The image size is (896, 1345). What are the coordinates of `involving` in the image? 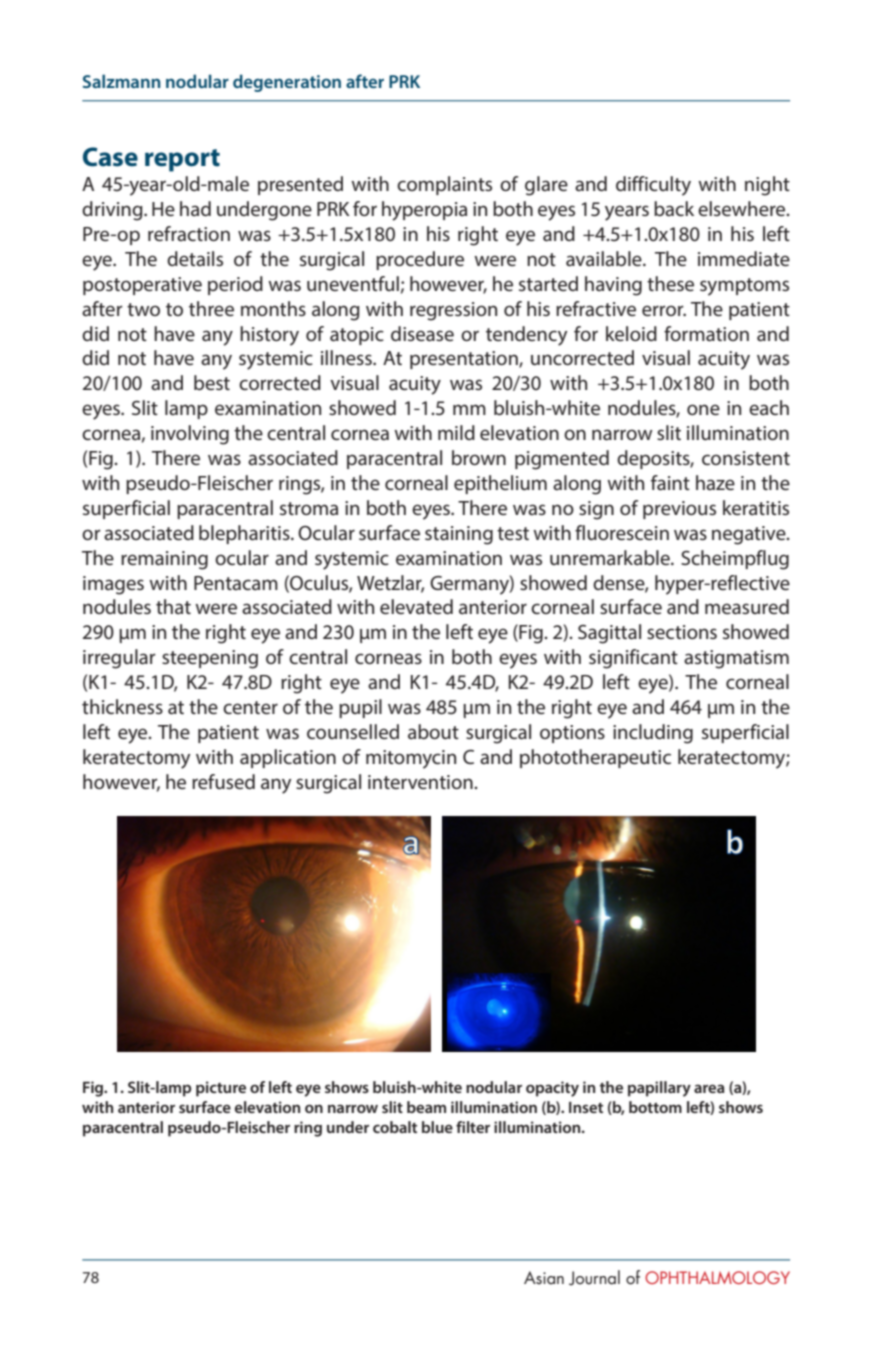 It's located at (190, 435).
